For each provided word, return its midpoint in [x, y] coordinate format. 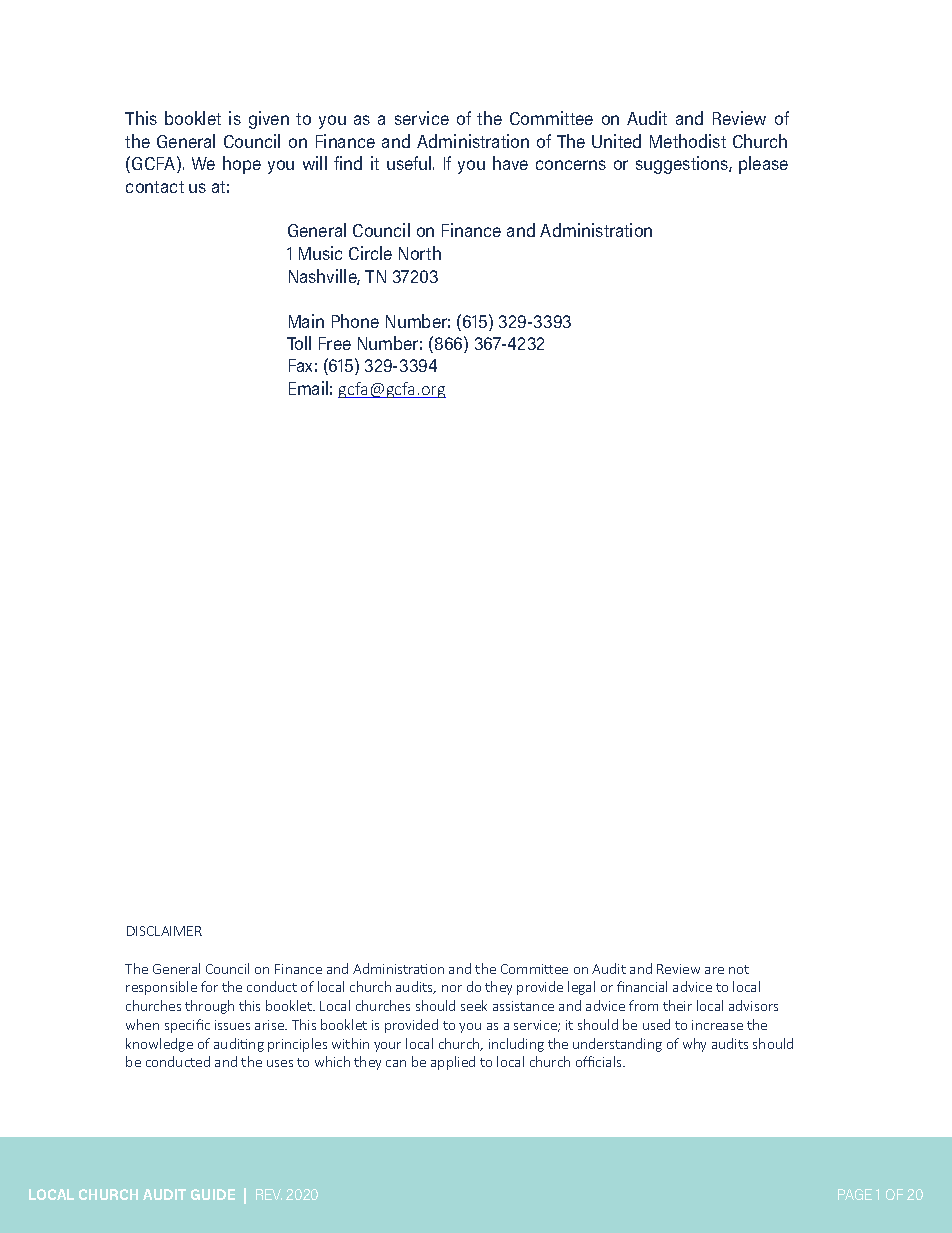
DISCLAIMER [164, 931]
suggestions [683, 165]
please [763, 165]
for [209, 986]
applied [453, 1063]
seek [474, 1005]
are [714, 970]
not [739, 969]
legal [581, 988]
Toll [299, 343]
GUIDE [213, 1194]
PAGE [855, 1194]
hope [242, 165]
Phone [355, 321]
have [510, 163]
